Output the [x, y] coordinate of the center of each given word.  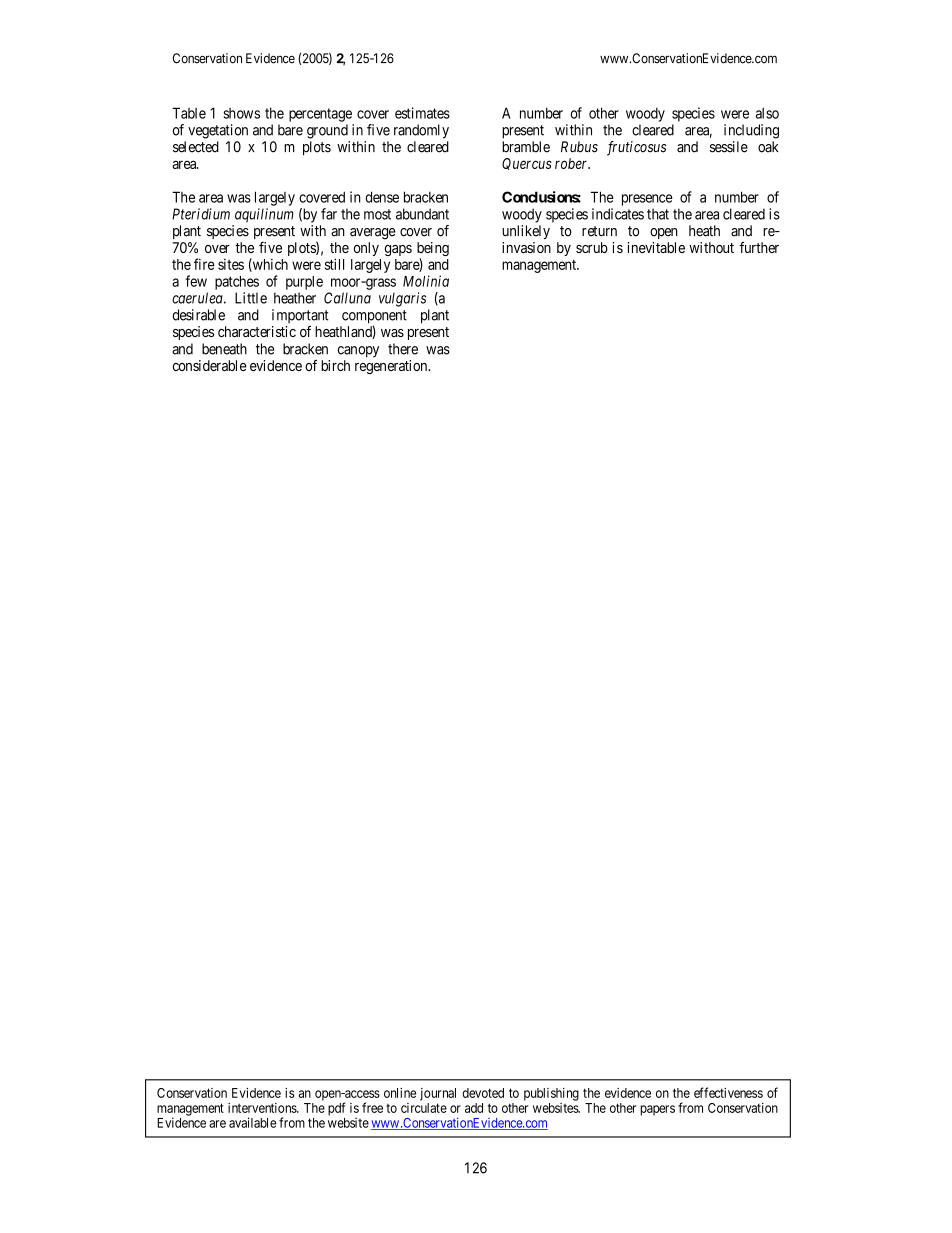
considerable [210, 365]
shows [242, 113]
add [474, 1108]
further [759, 247]
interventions [263, 1108]
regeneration [392, 367]
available [252, 1122]
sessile [729, 147]
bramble [526, 147]
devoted [483, 1093]
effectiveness [728, 1092]
